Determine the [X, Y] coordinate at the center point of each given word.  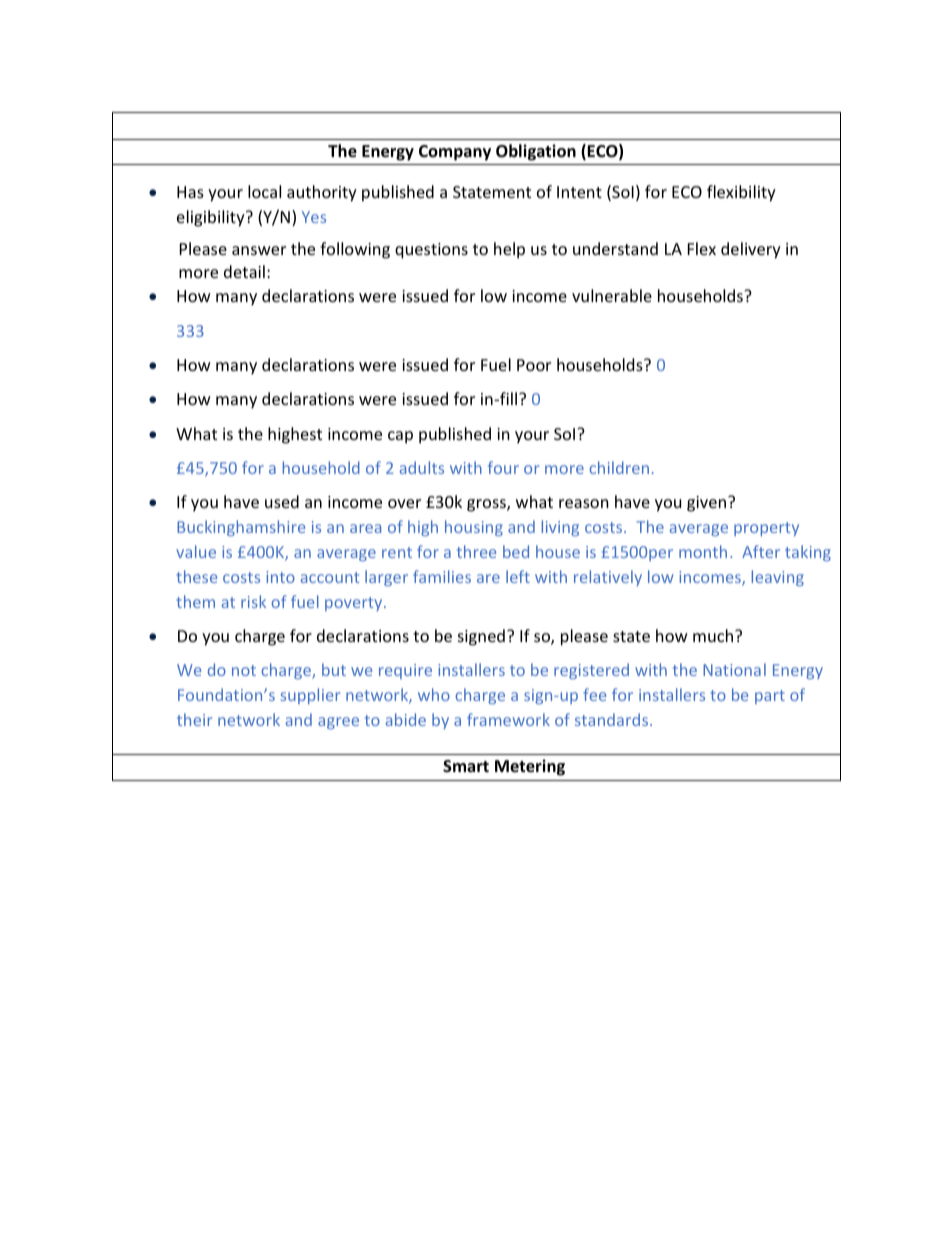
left [518, 576]
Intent [579, 192]
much [714, 635]
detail [244, 271]
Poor [534, 365]
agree [338, 723]
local [264, 191]
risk [253, 601]
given [706, 504]
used [282, 501]
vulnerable [612, 295]
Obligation [536, 152]
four [503, 467]
